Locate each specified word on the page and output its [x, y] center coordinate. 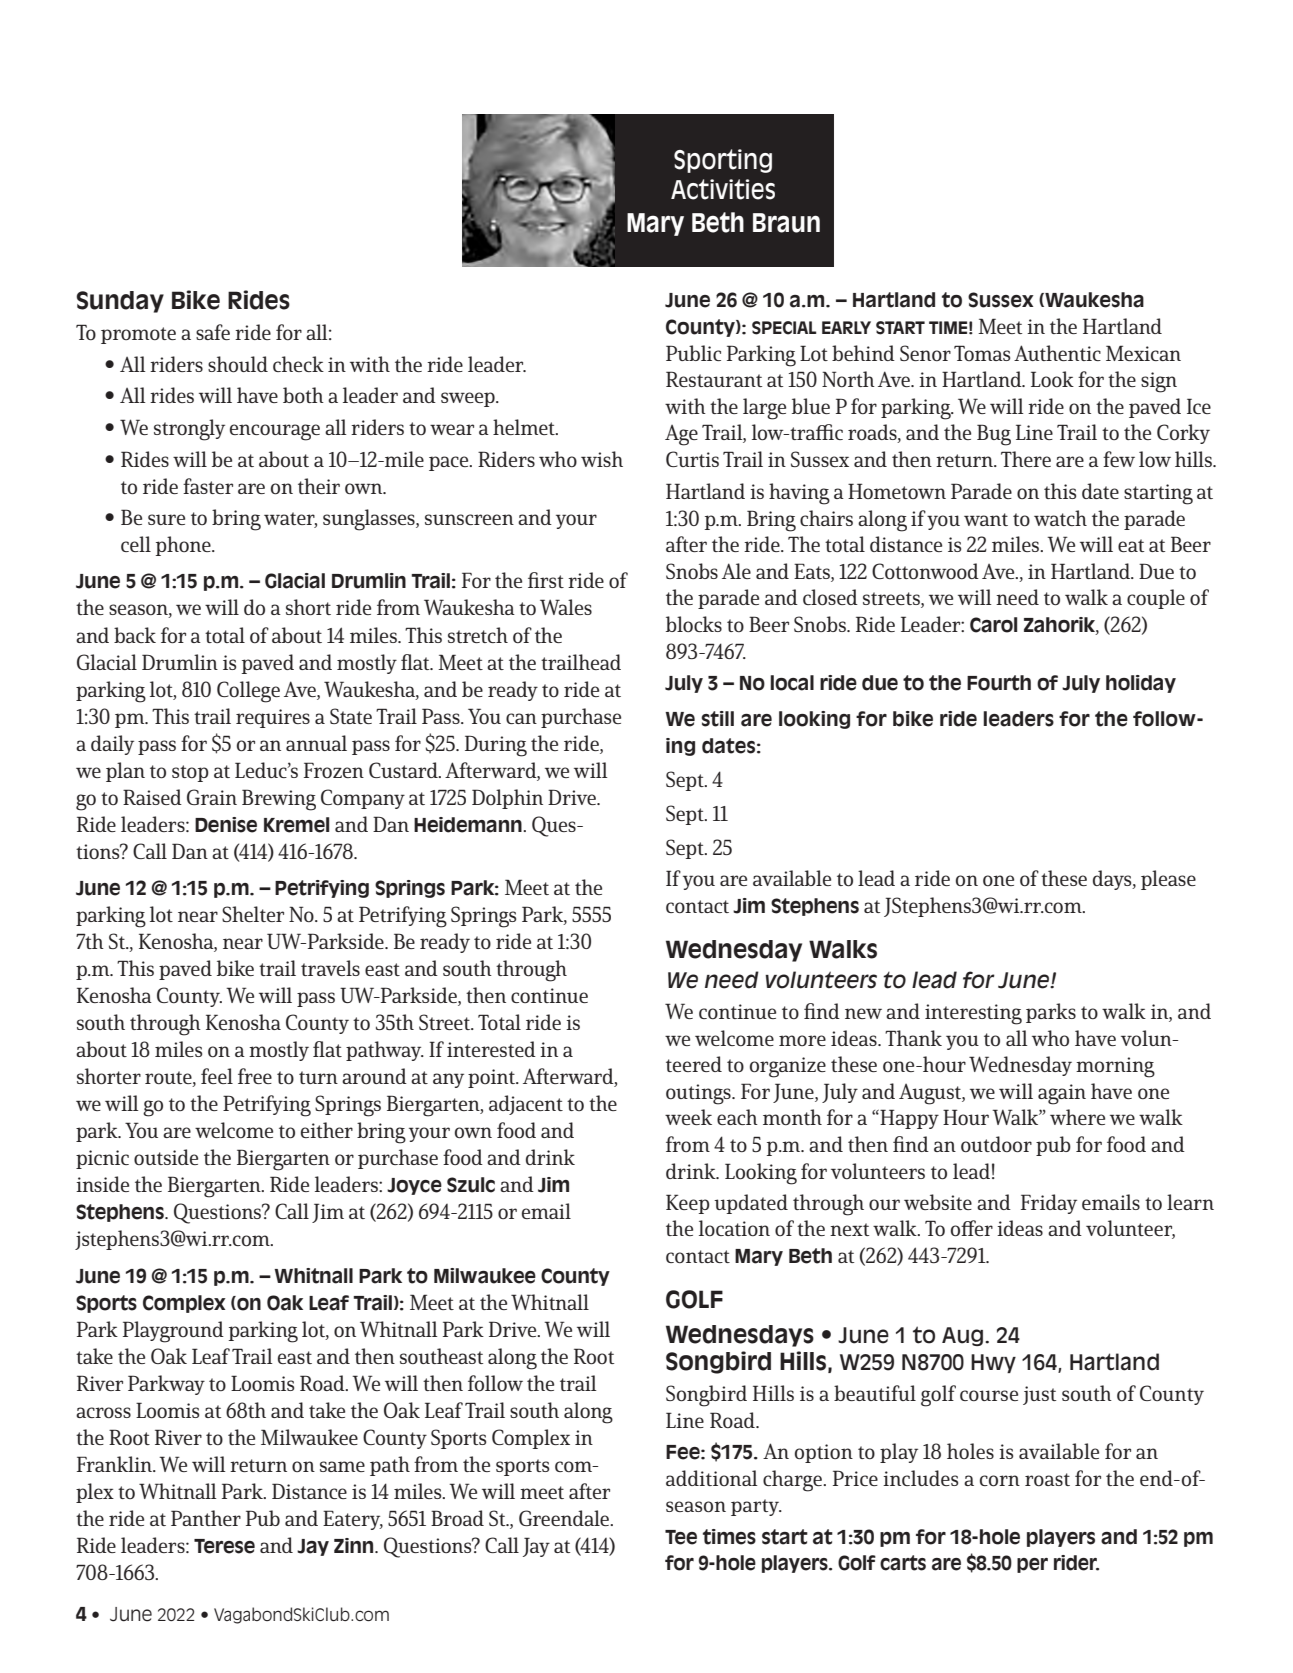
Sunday [120, 302]
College [248, 692]
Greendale [565, 1518]
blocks [694, 624]
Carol [993, 625]
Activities [723, 189]
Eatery [353, 1520]
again [1062, 1094]
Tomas [982, 353]
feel [217, 1076]
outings [699, 1094]
